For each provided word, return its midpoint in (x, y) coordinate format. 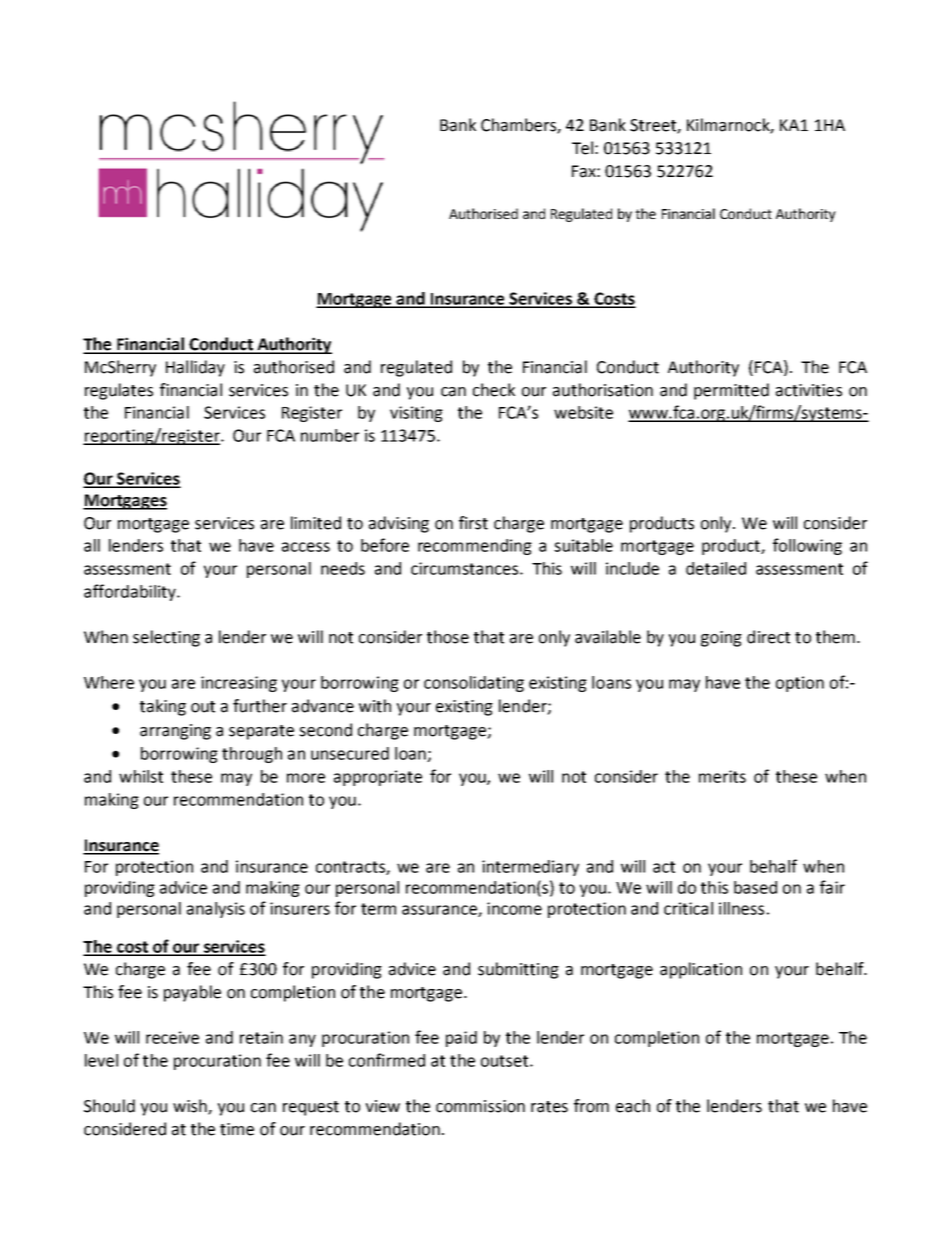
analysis (216, 910)
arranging (175, 732)
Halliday (195, 368)
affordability (131, 592)
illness (741, 908)
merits (722, 776)
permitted (731, 391)
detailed (716, 568)
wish (191, 1107)
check (494, 390)
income (514, 908)
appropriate (378, 778)
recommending (475, 547)
